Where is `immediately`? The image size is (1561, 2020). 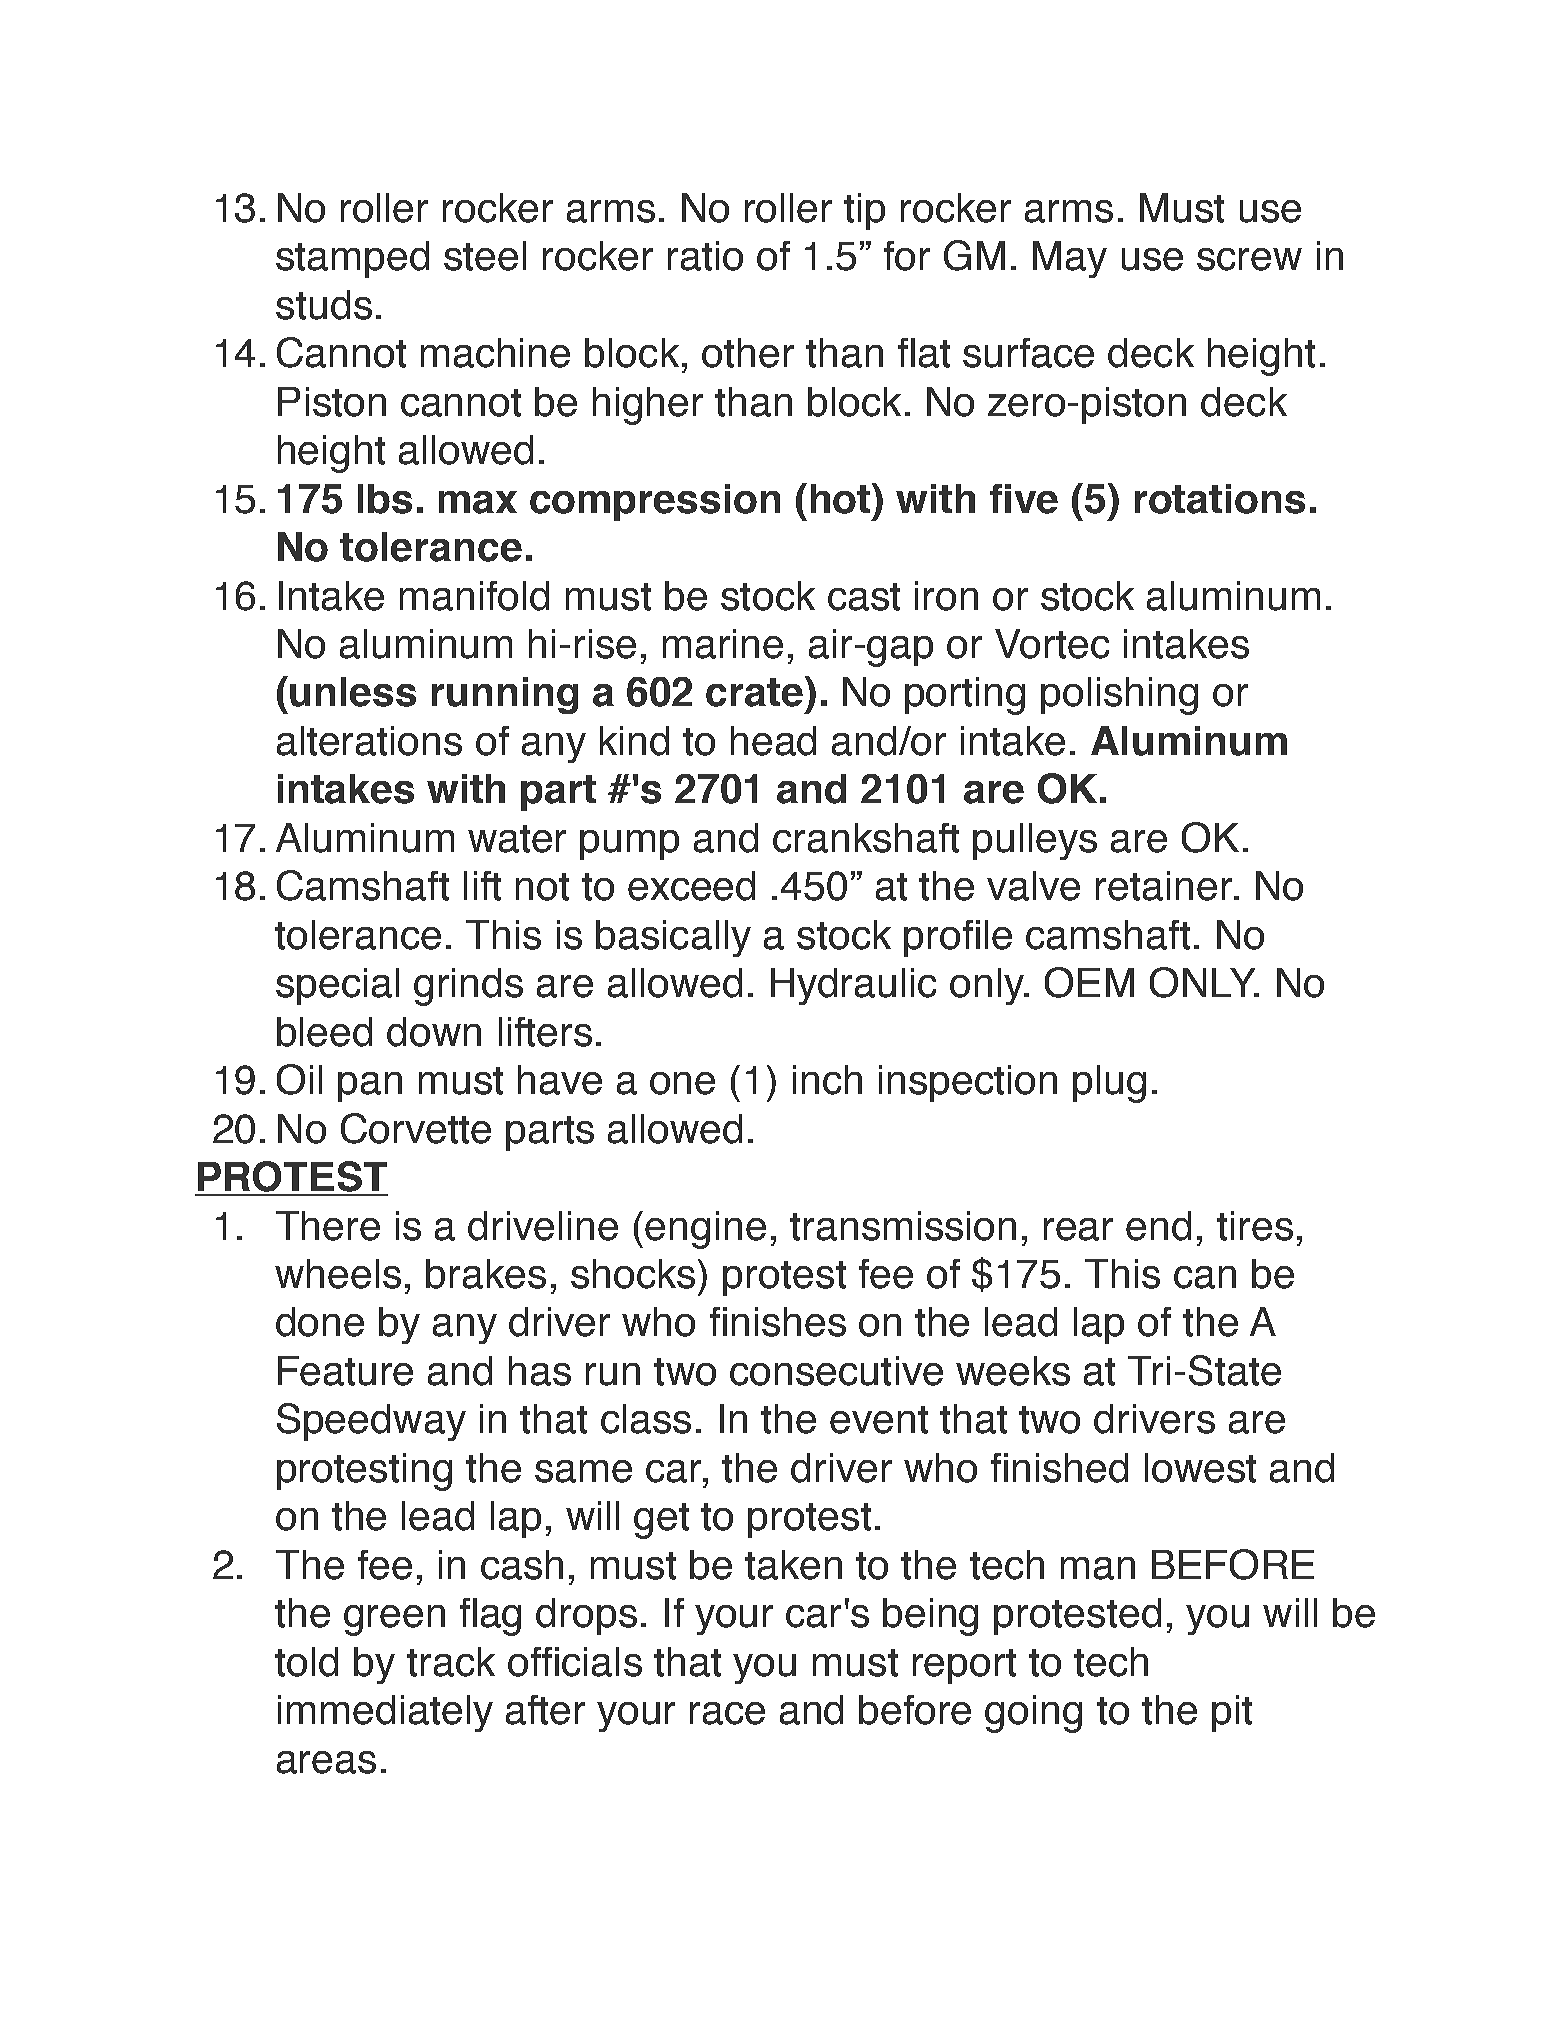
immediately is located at coordinates (385, 1713).
